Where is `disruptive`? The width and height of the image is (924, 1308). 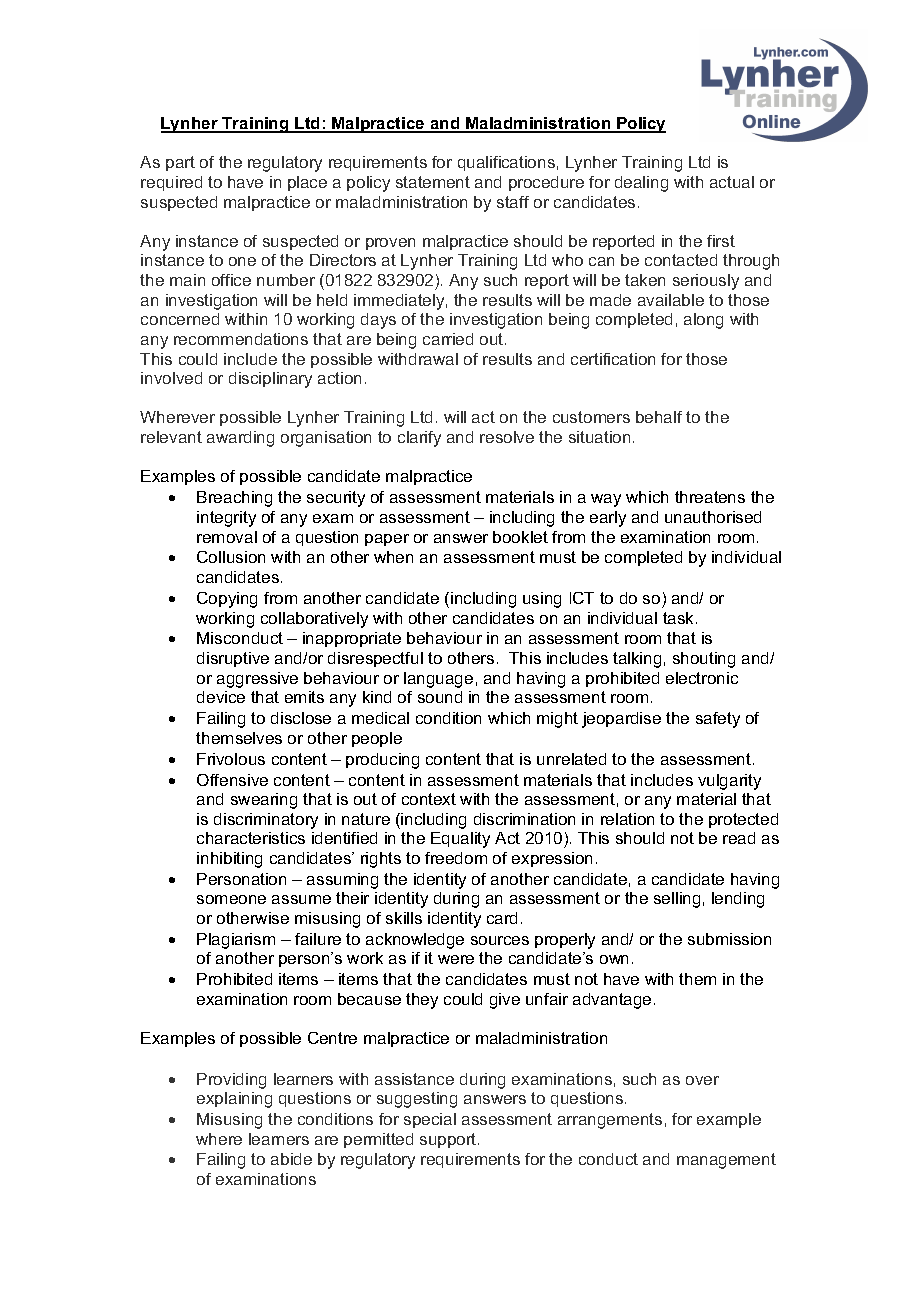
disruptive is located at coordinates (233, 659).
